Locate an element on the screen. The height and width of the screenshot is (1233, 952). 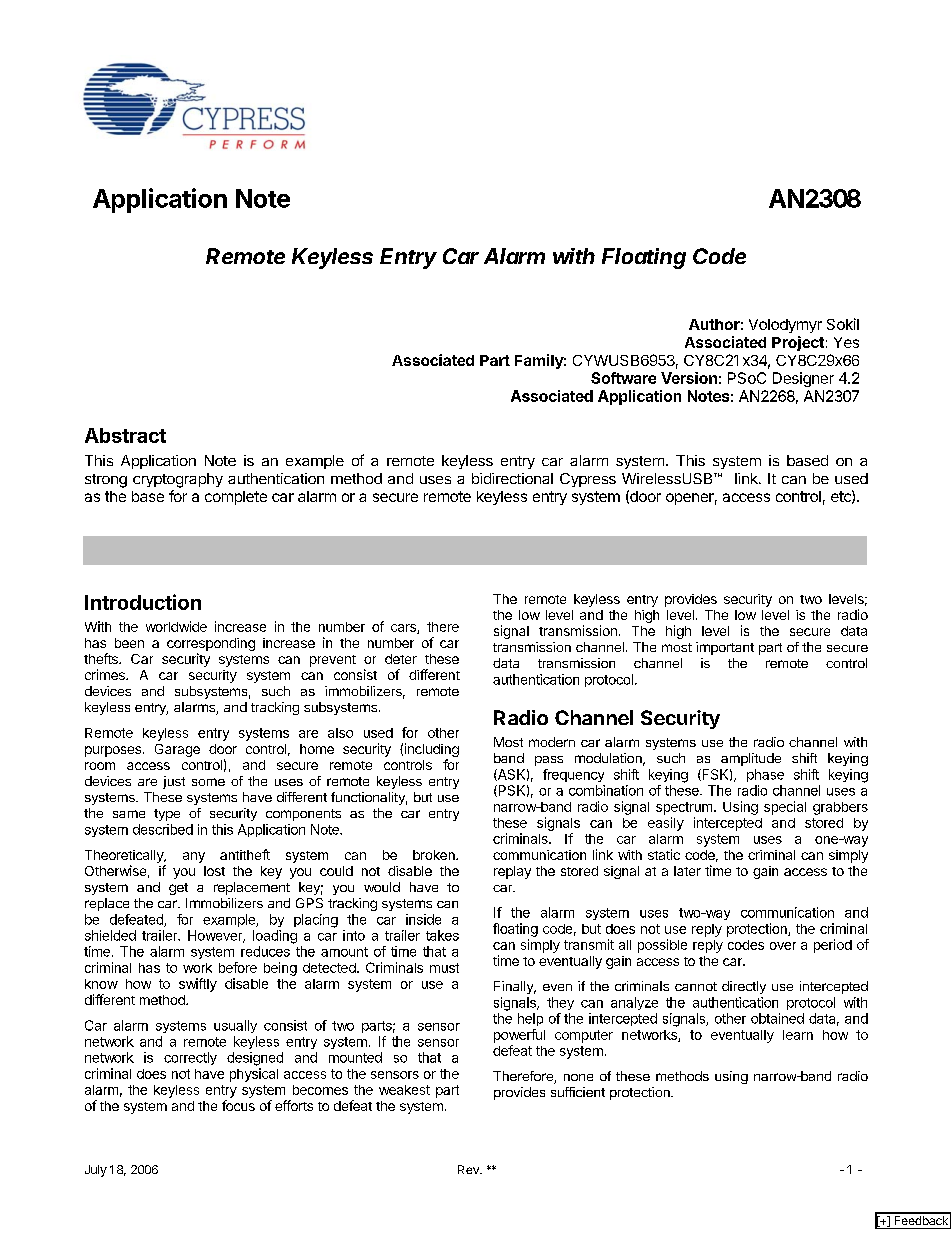
important is located at coordinates (725, 648).
